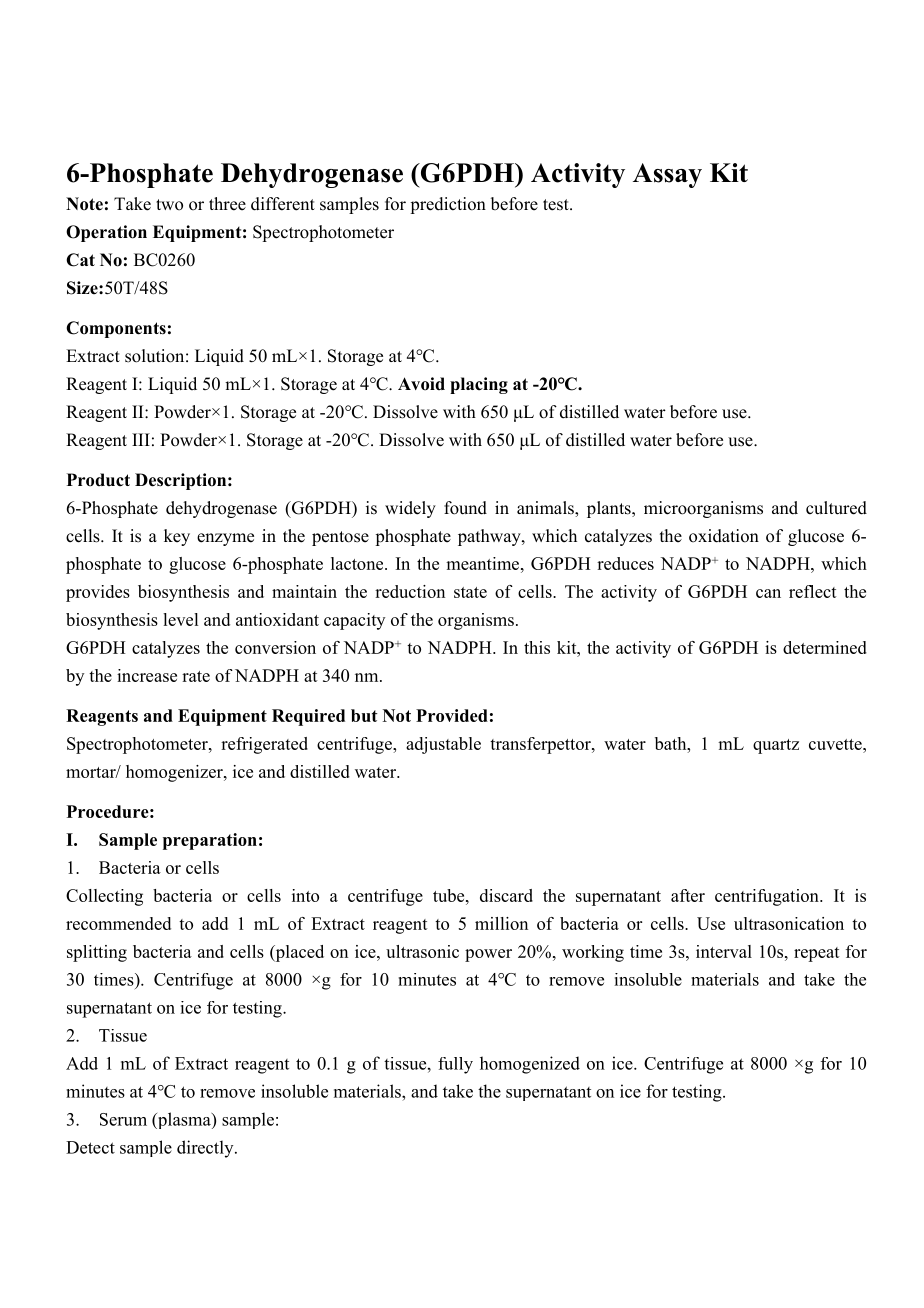 The image size is (924, 1308). I want to click on Collecting, so click(104, 897).
